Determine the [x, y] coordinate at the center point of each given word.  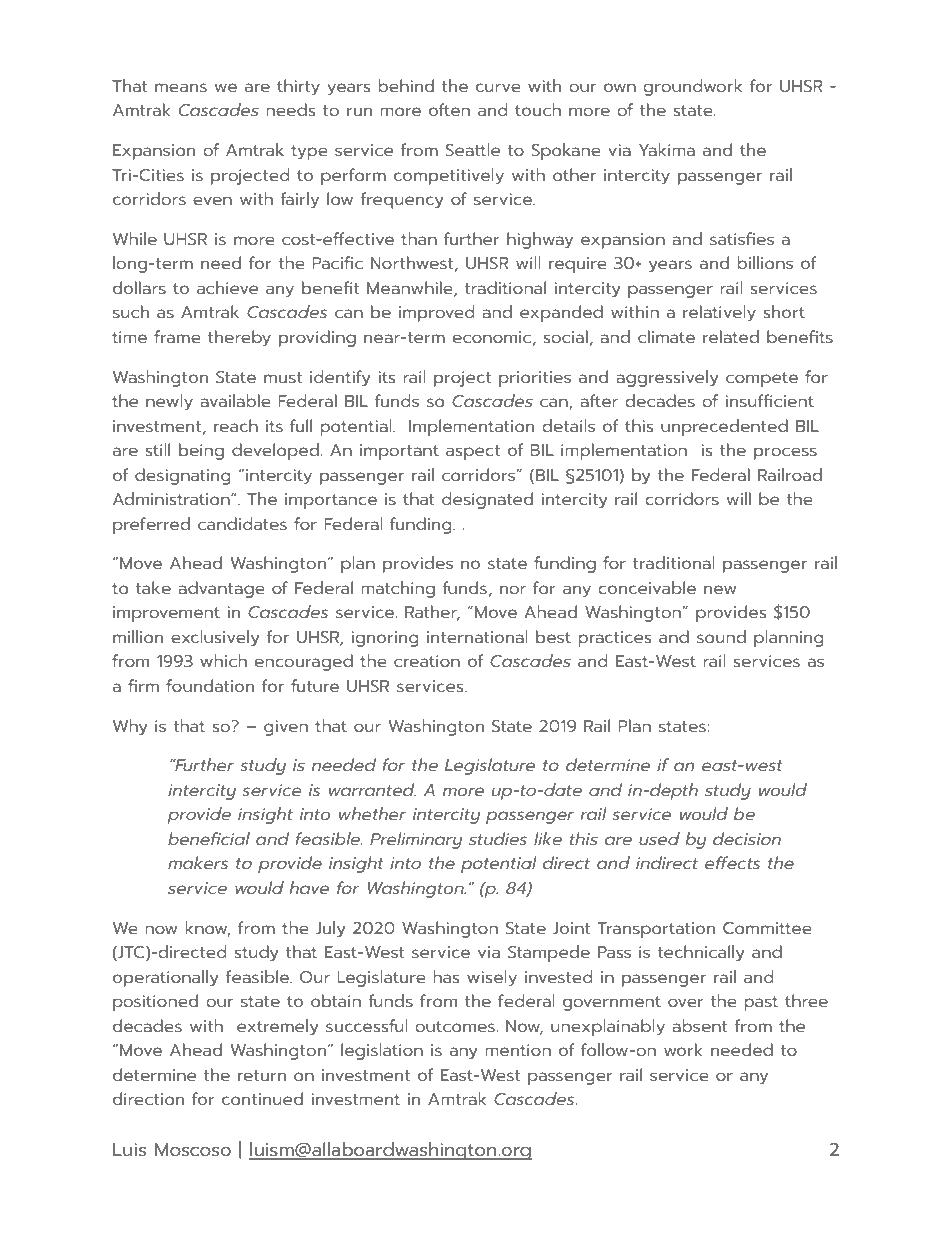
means [181, 87]
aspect [473, 452]
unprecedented [724, 427]
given [286, 728]
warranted [372, 789]
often [449, 109]
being [201, 451]
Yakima [667, 149]
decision [747, 838]
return [262, 1075]
